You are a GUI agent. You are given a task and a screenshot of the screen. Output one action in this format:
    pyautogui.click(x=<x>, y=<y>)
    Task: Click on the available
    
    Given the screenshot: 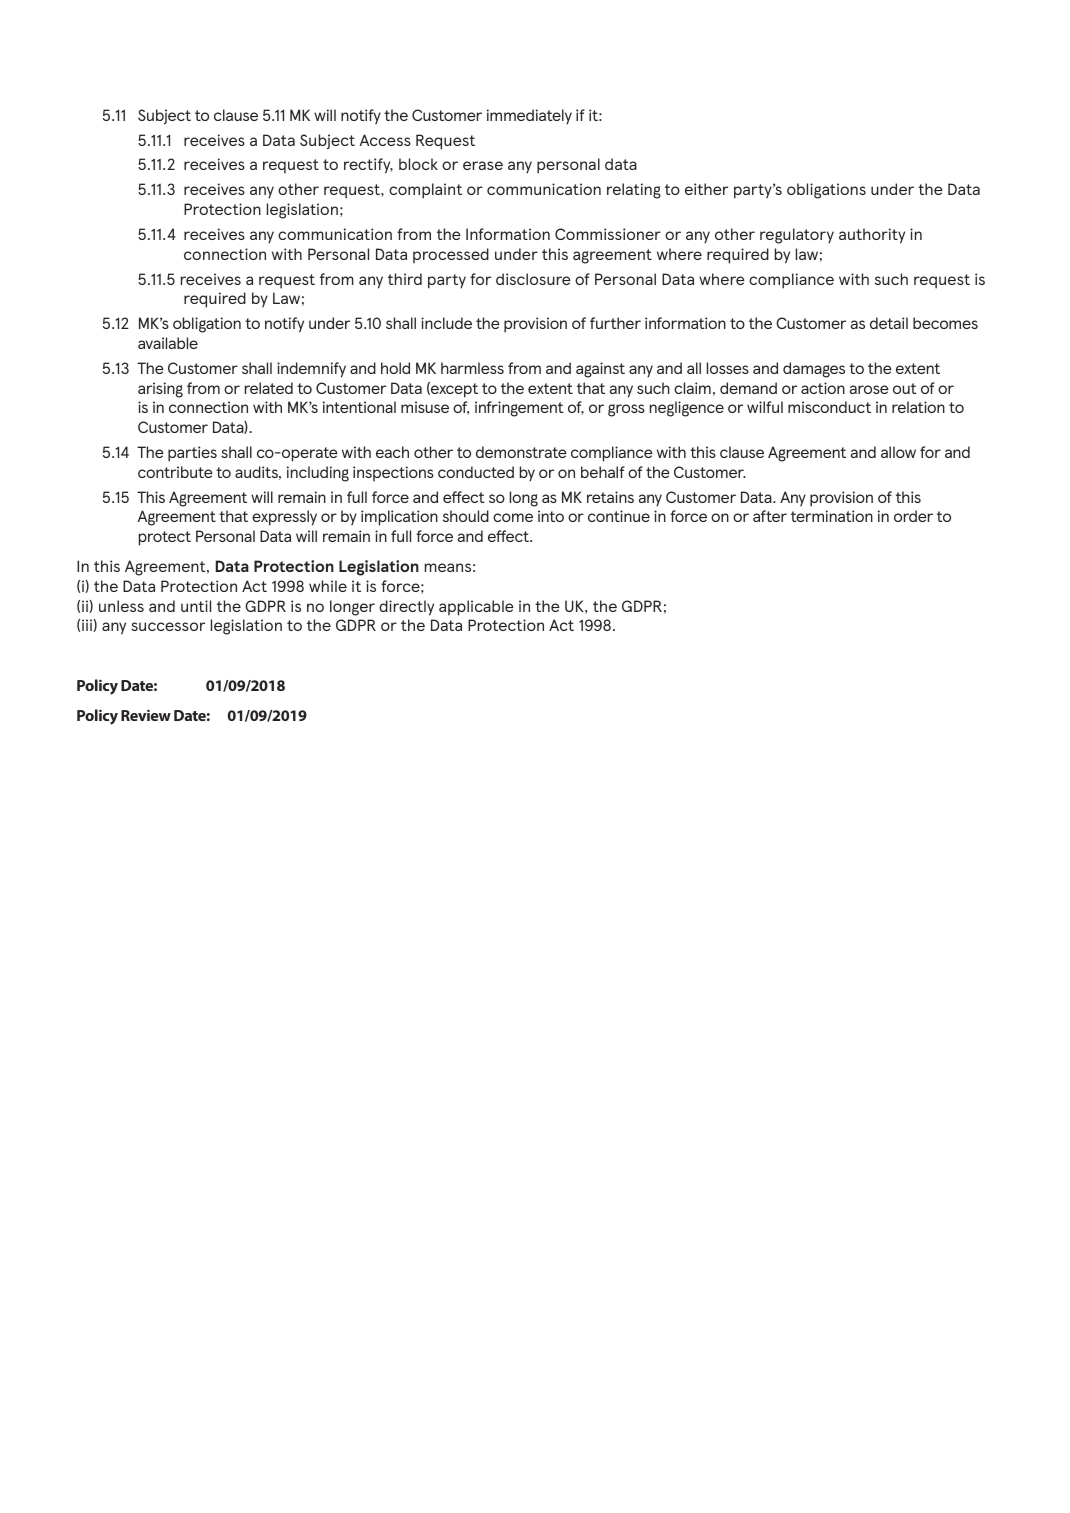 What is the action you would take?
    pyautogui.click(x=168, y=343)
